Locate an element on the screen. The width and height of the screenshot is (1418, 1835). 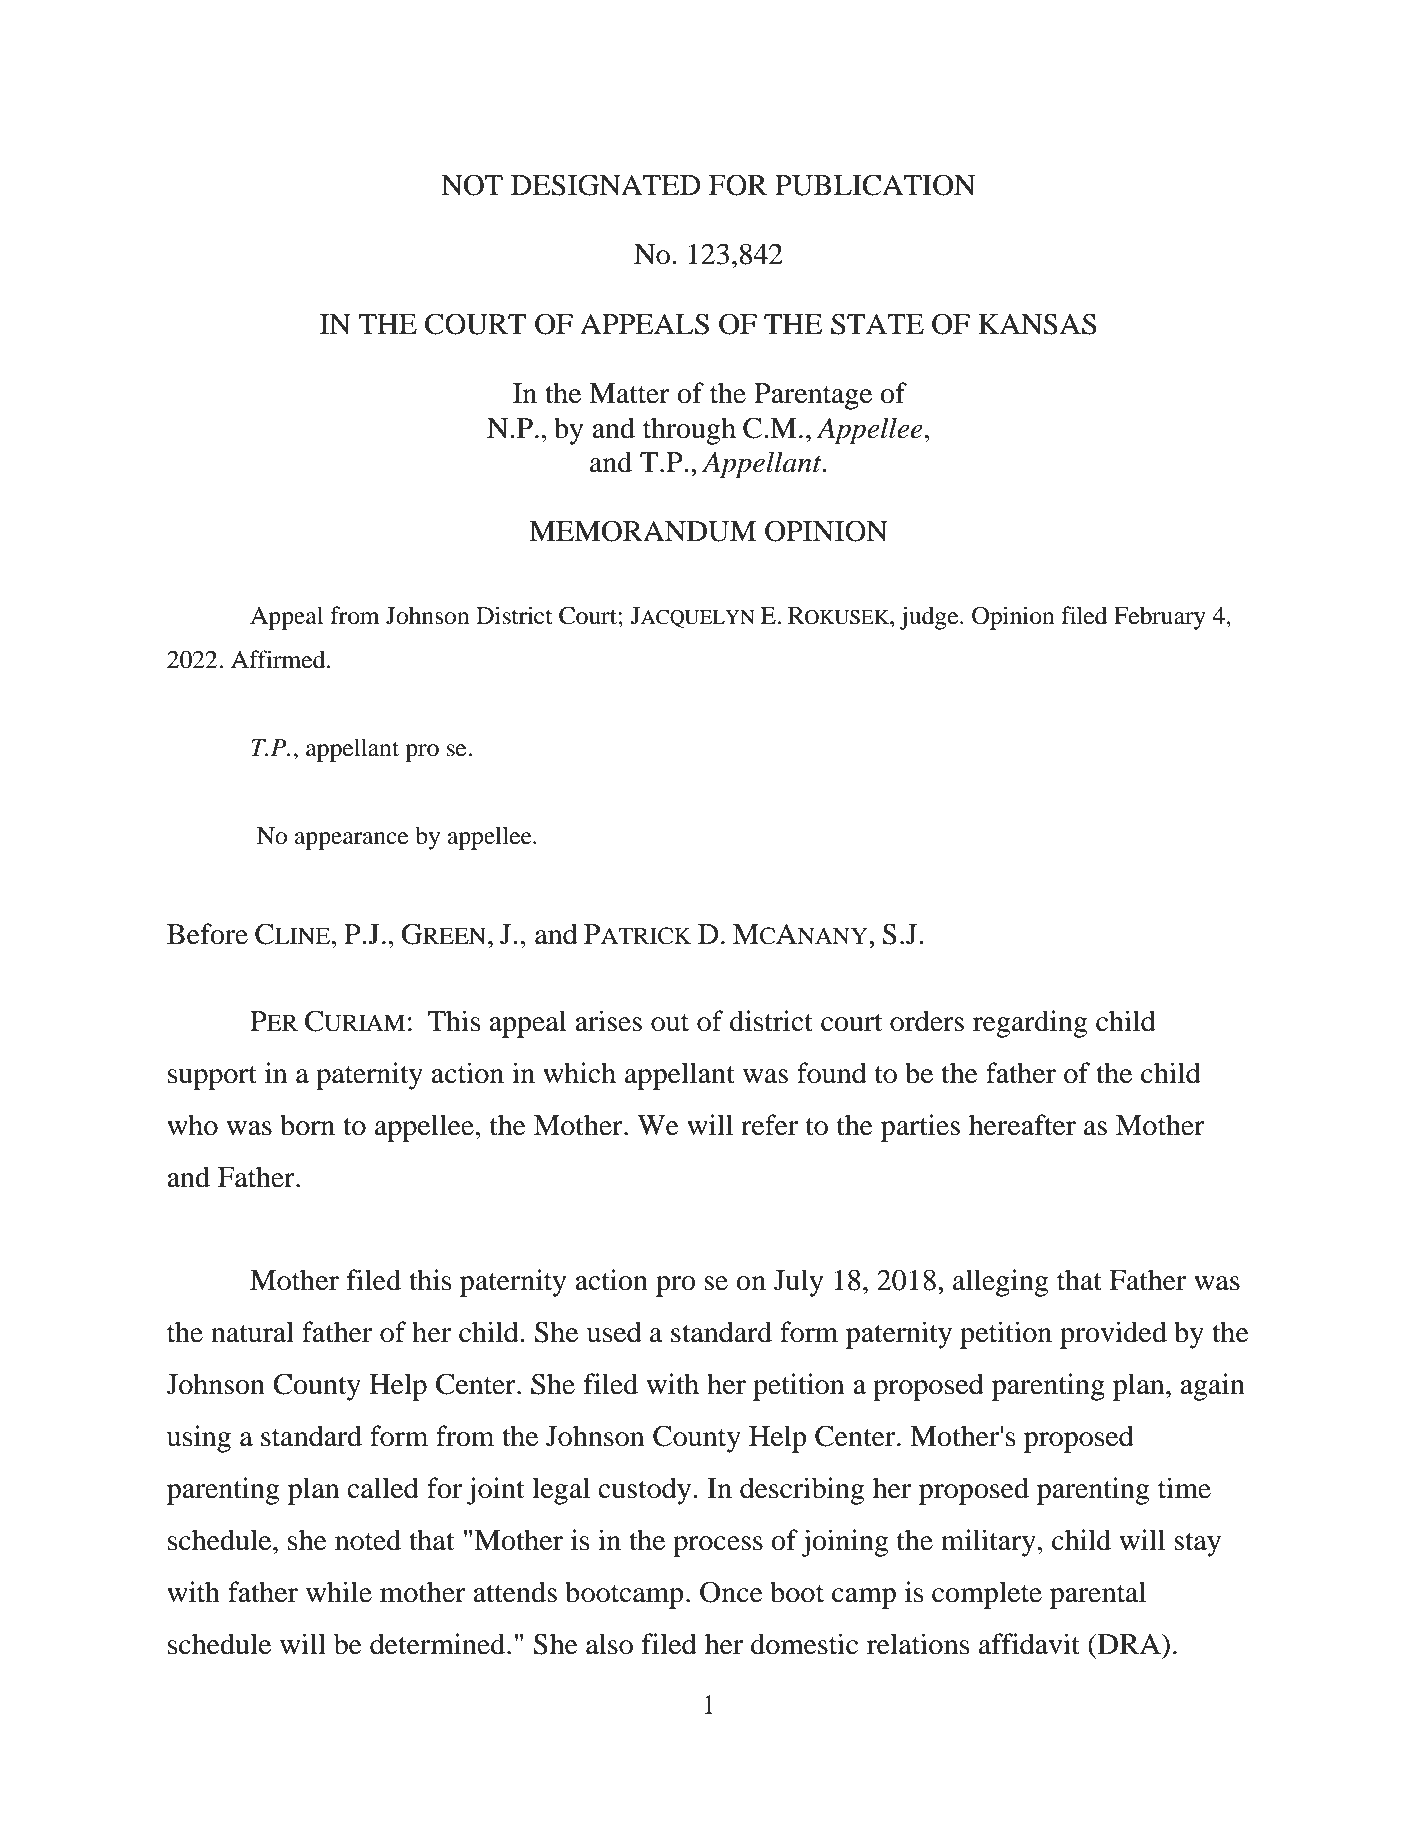
out is located at coordinates (670, 1023).
